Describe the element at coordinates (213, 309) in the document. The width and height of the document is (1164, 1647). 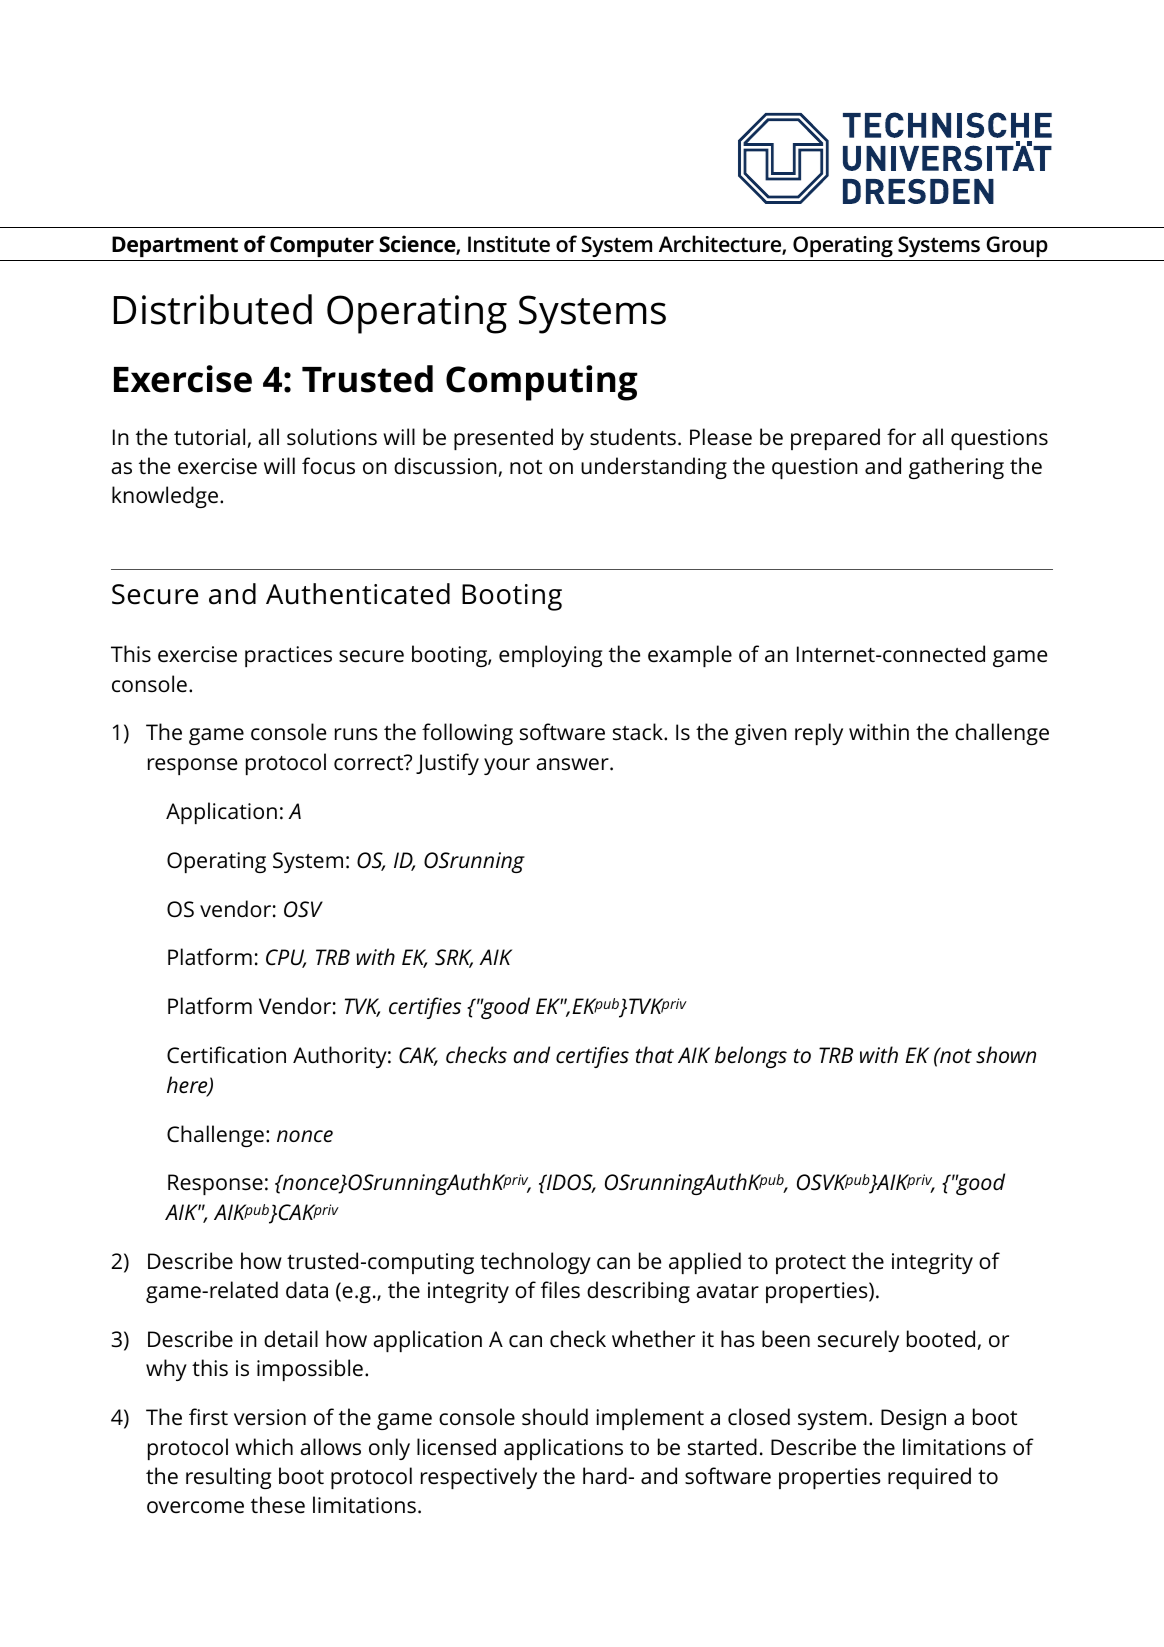
I see `Distributed` at that location.
